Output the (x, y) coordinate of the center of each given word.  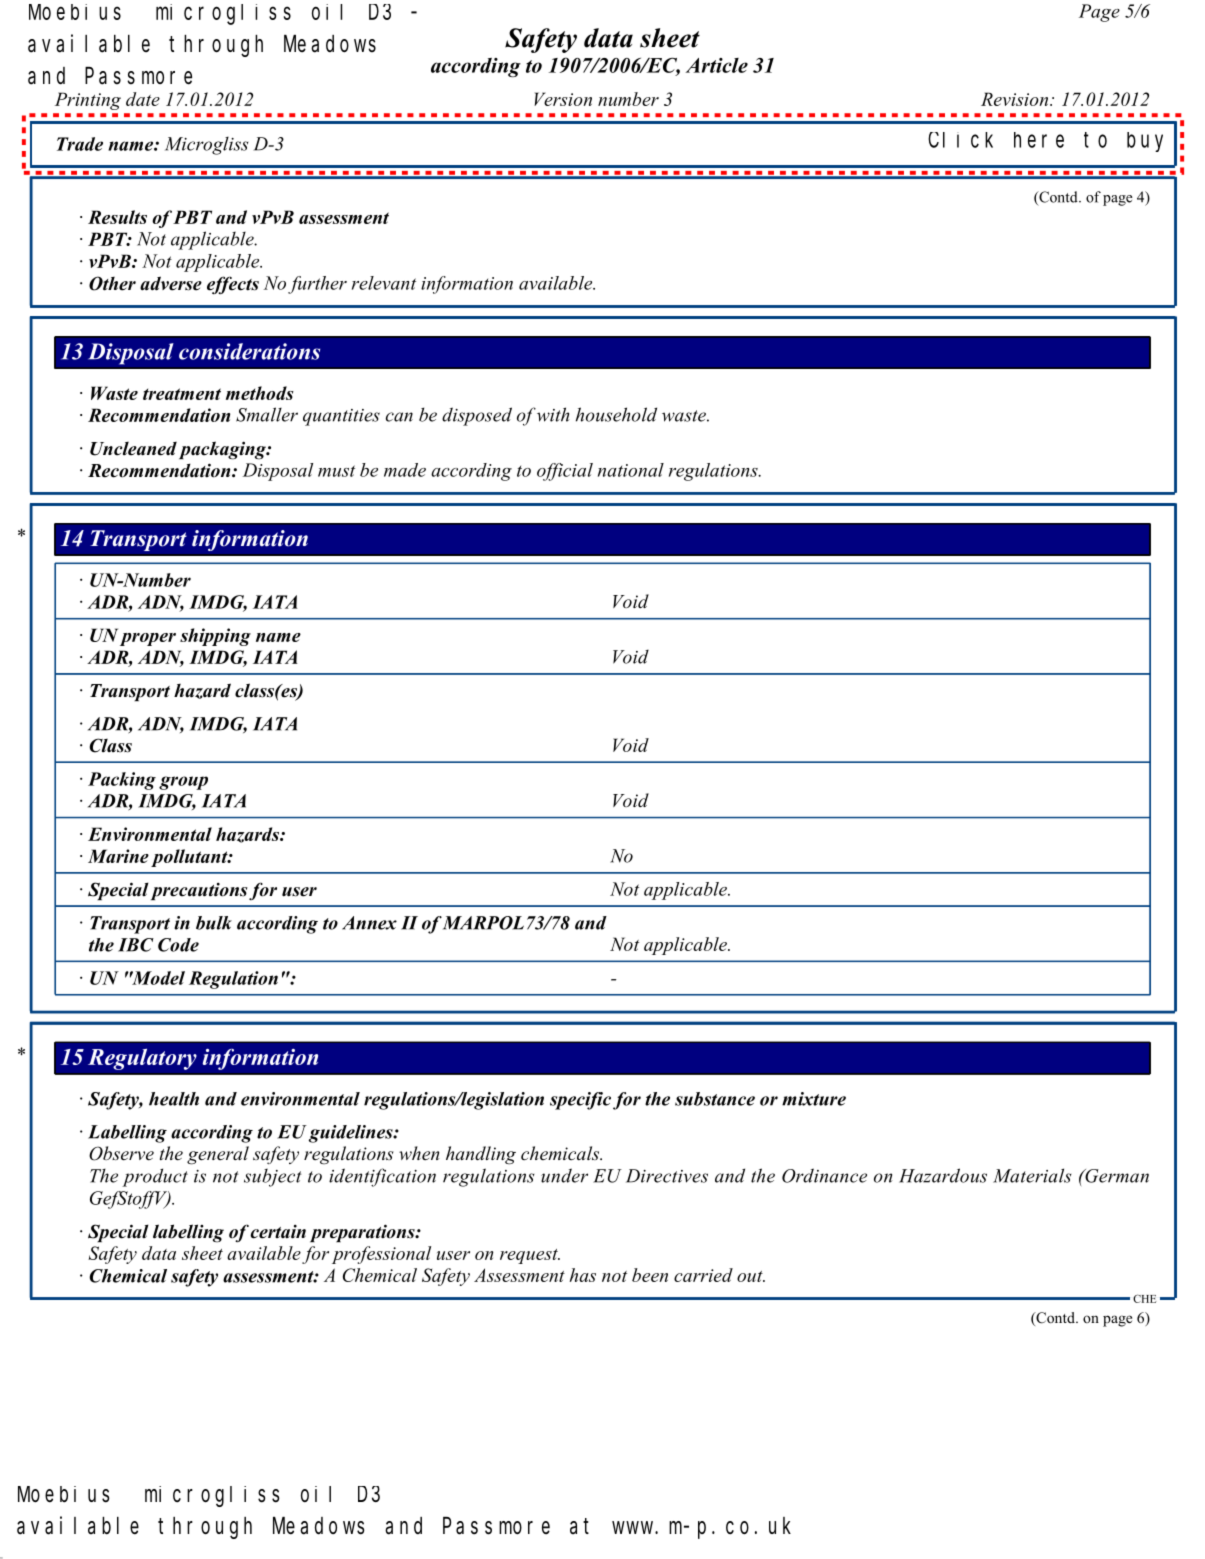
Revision (1016, 99)
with (553, 414)
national (631, 470)
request (530, 1256)
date (143, 99)
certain (278, 1232)
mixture (814, 1099)
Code (178, 945)
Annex (369, 923)
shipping (215, 637)
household (616, 414)
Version (563, 99)
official (565, 472)
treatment (182, 394)
